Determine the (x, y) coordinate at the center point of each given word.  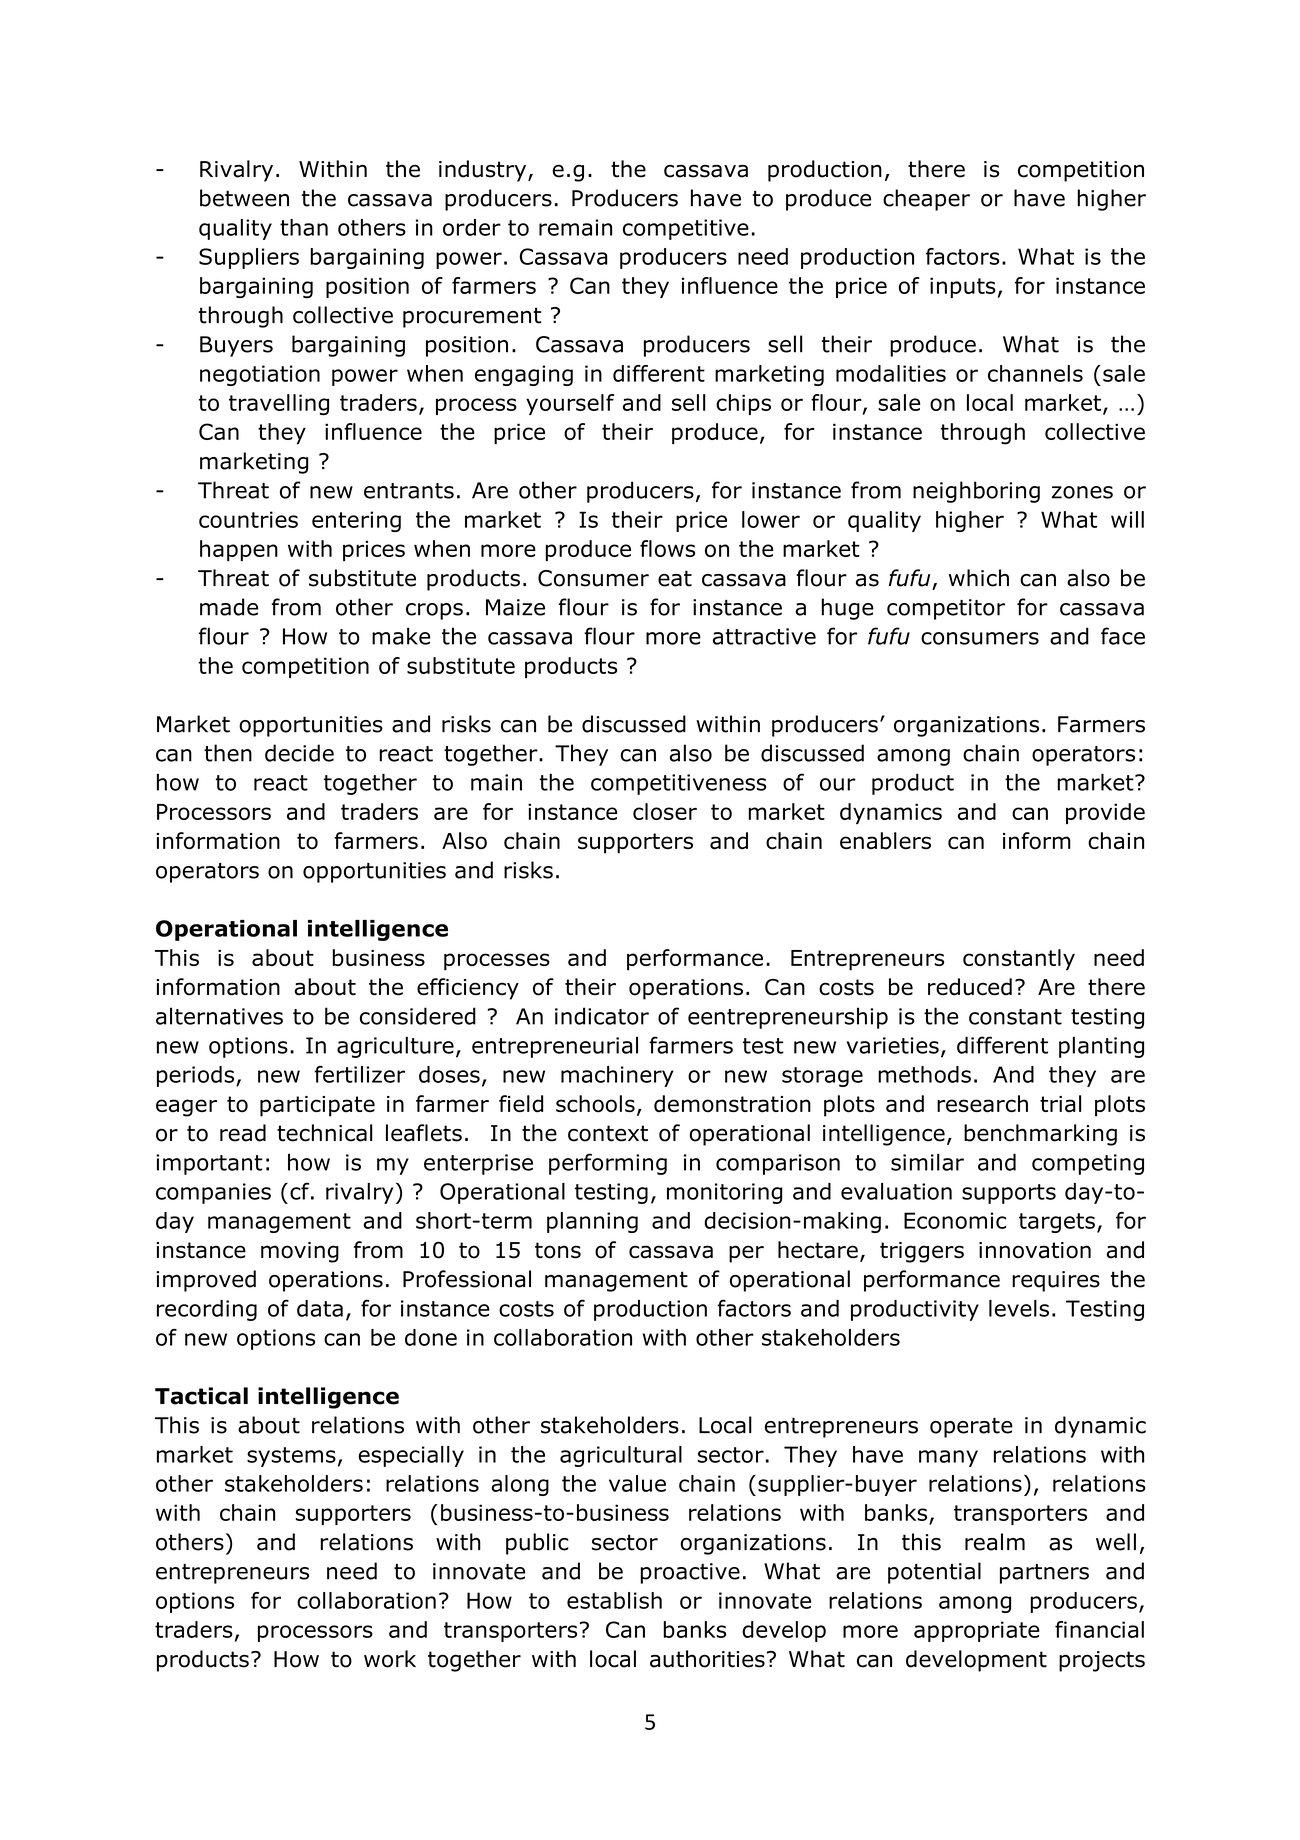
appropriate (977, 1631)
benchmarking (1040, 1135)
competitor (946, 609)
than (304, 227)
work (390, 1659)
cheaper (926, 200)
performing (608, 1164)
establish (614, 1600)
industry (484, 171)
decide (299, 753)
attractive (764, 636)
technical (325, 1133)
